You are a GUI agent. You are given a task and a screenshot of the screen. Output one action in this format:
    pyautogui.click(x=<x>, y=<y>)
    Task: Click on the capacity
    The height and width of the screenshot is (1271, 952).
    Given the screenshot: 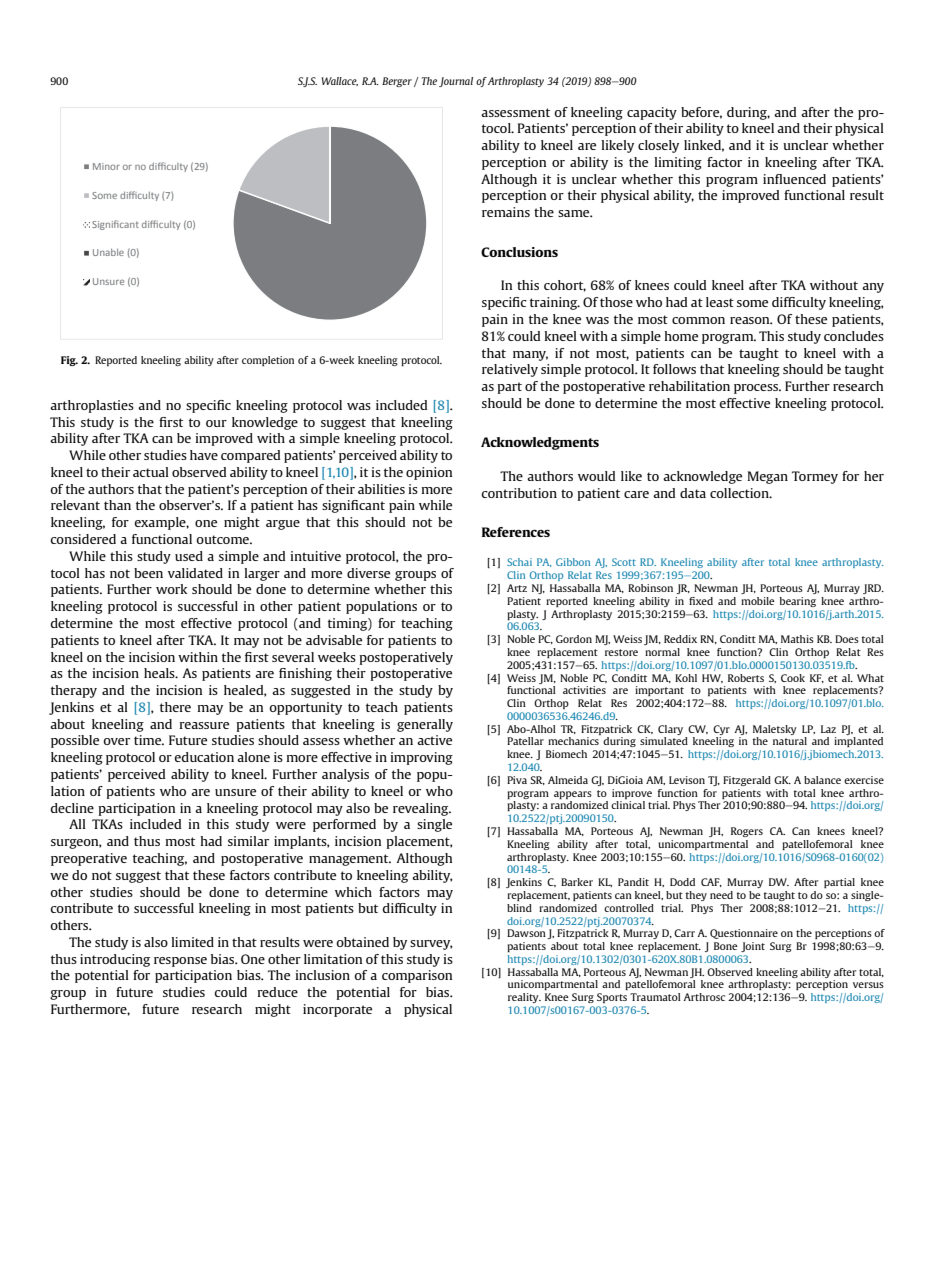 What is the action you would take?
    pyautogui.click(x=652, y=113)
